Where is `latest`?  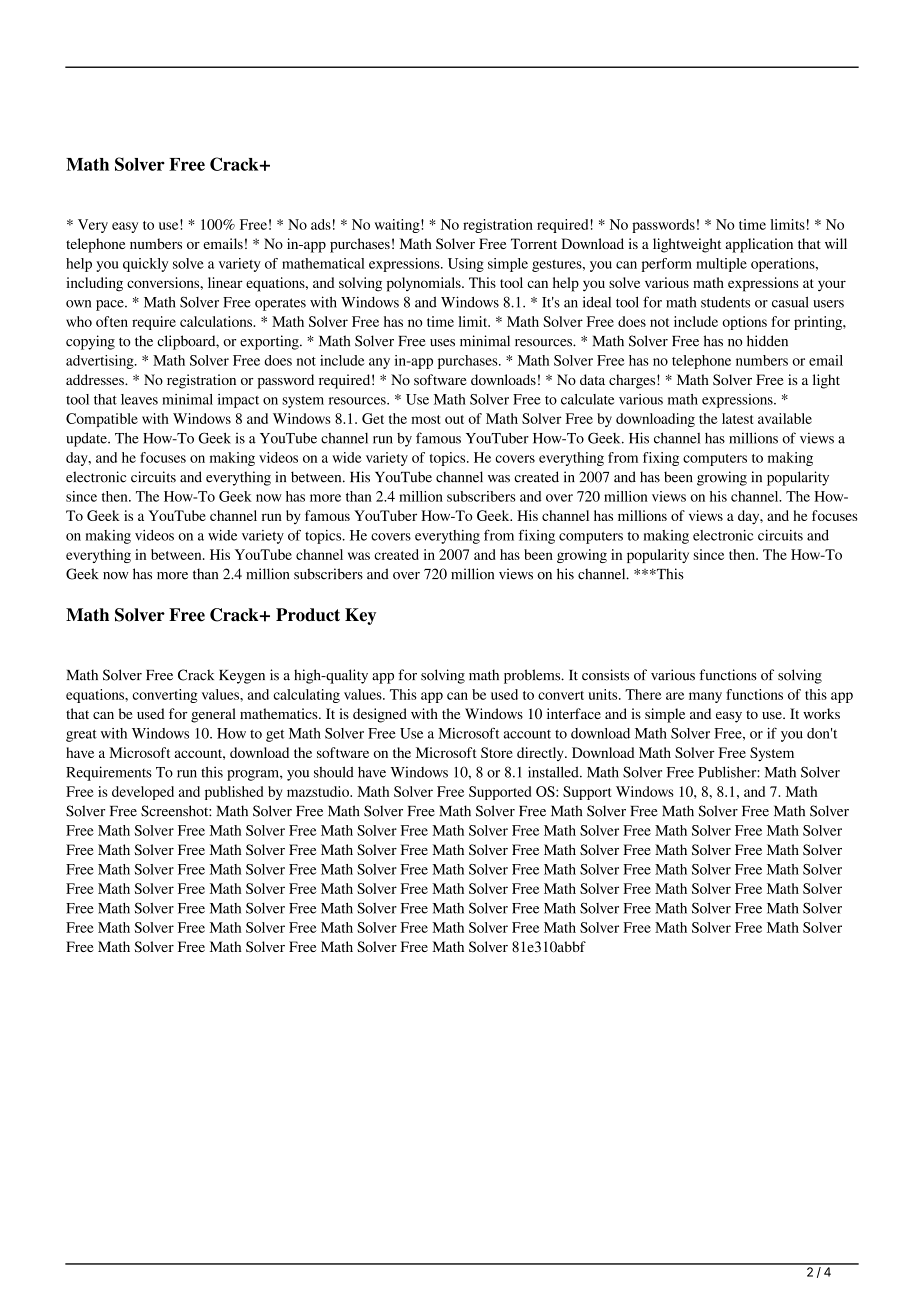 latest is located at coordinates (737, 418).
